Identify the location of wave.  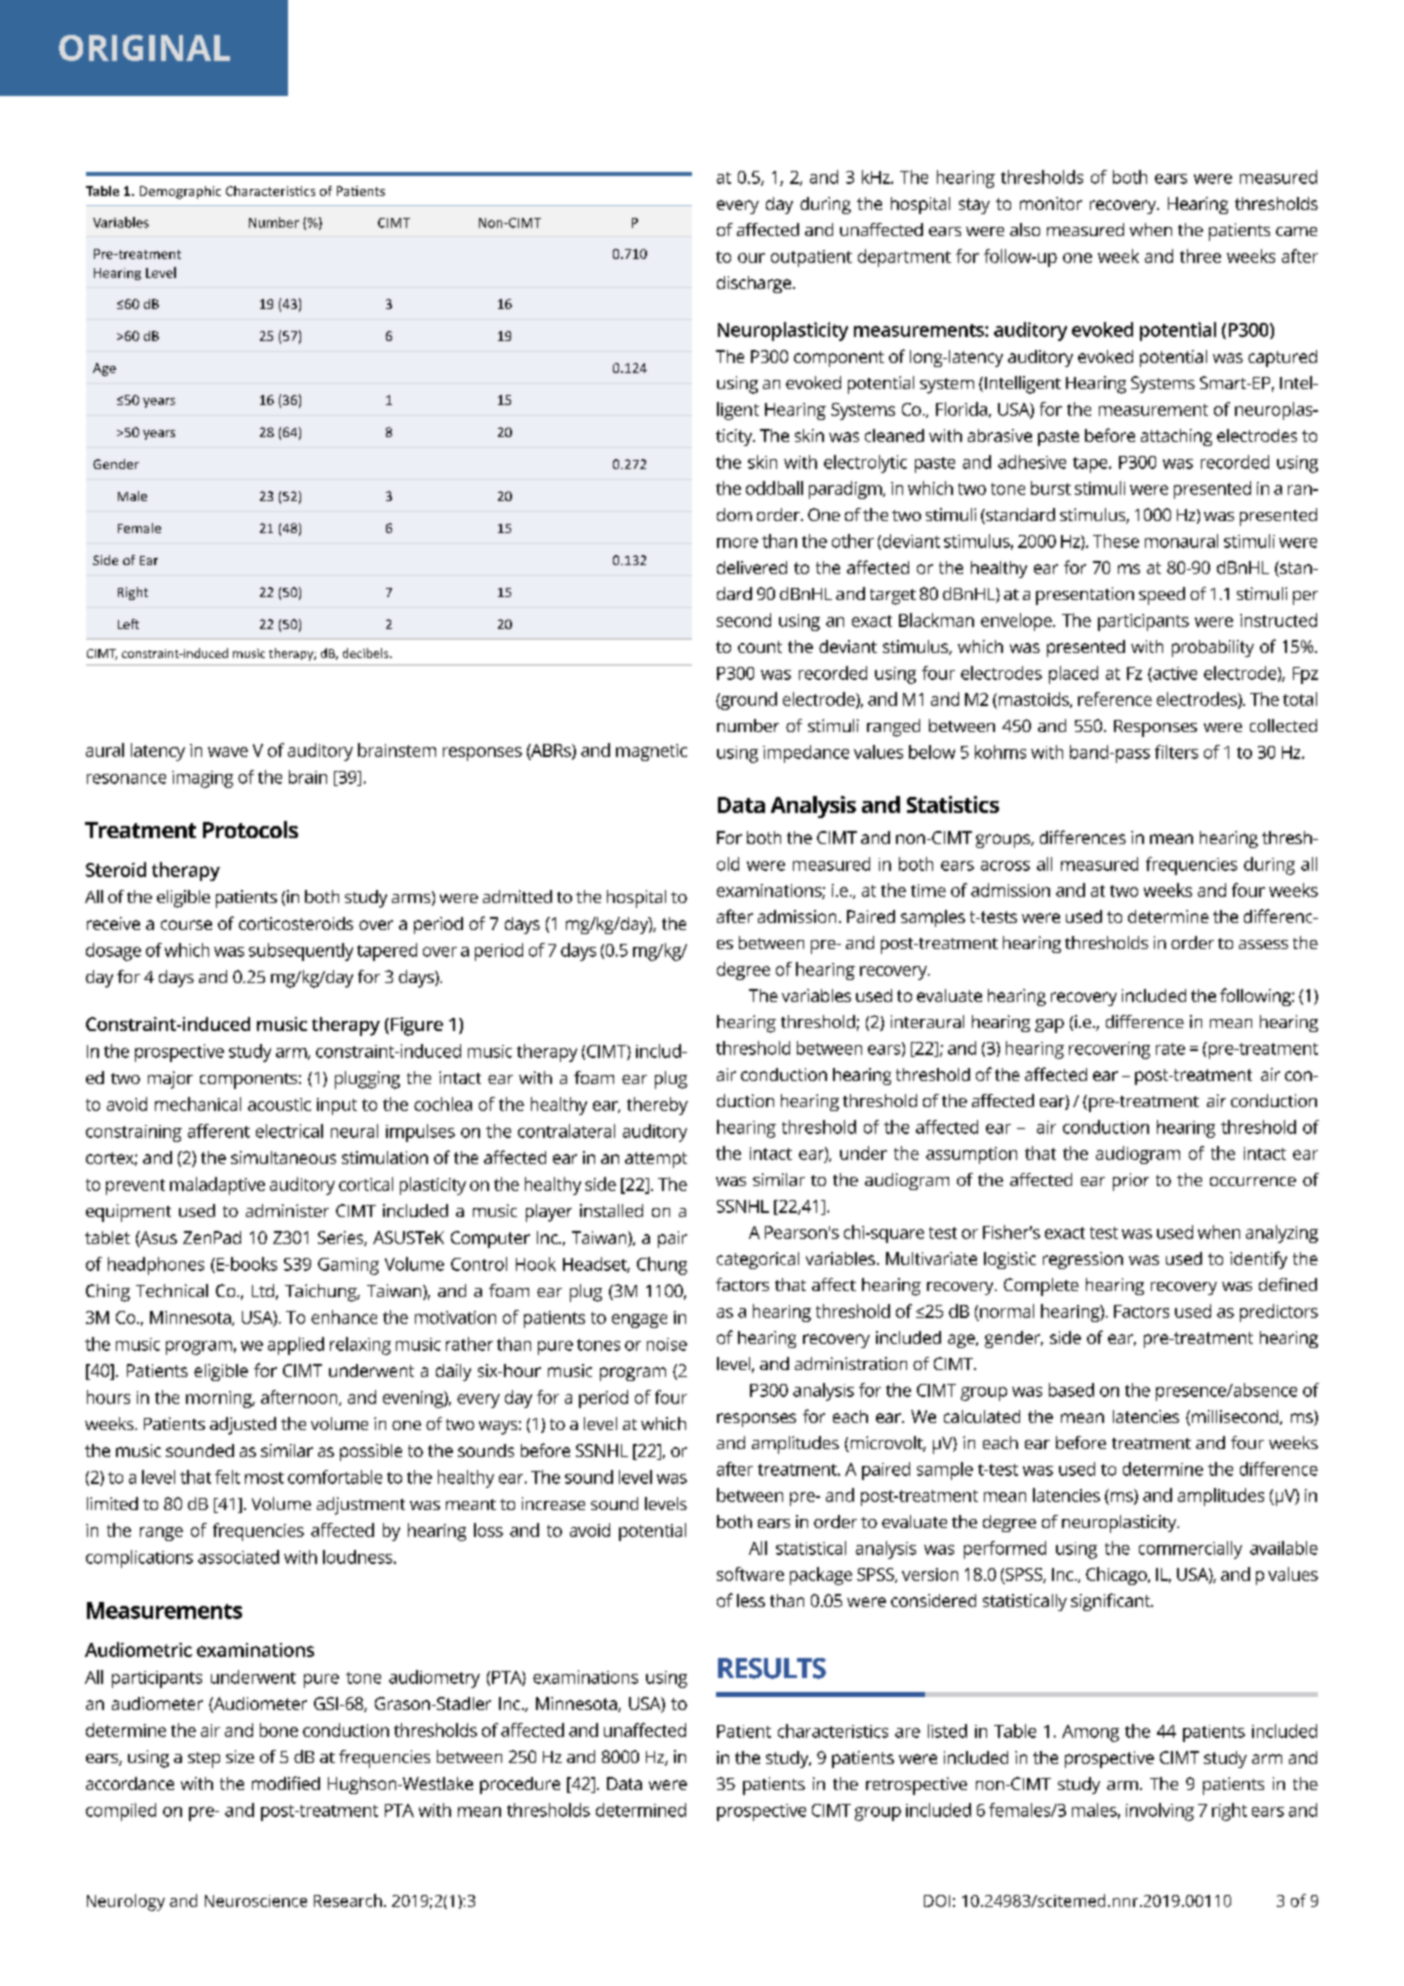
(228, 752).
